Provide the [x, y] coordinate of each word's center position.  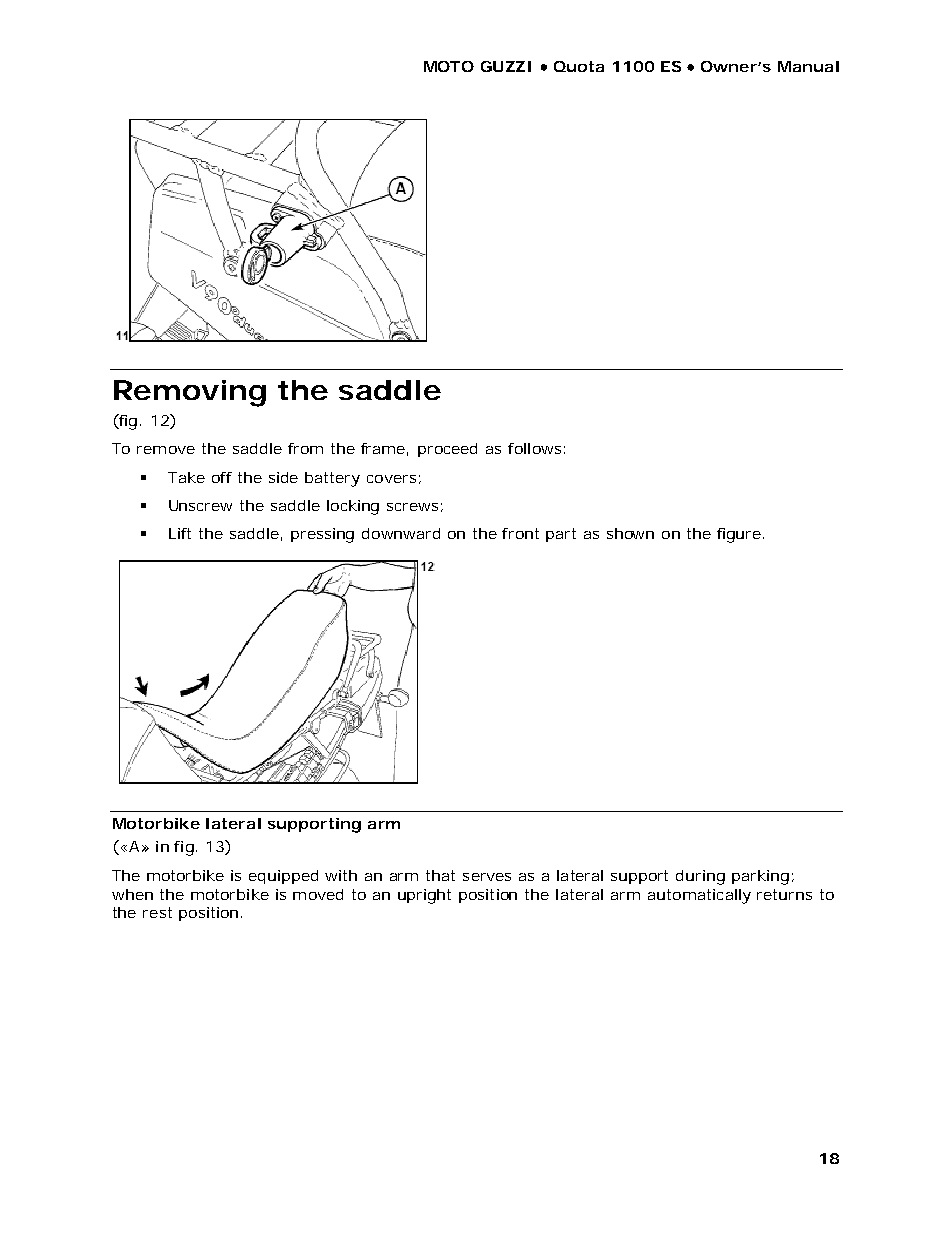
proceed [447, 450]
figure [739, 535]
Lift [180, 533]
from [305, 448]
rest [157, 912]
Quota [579, 66]
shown [630, 533]
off [222, 477]
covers [391, 479]
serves [487, 877]
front [520, 533]
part [561, 535]
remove [166, 450]
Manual [808, 66]
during [700, 877]
